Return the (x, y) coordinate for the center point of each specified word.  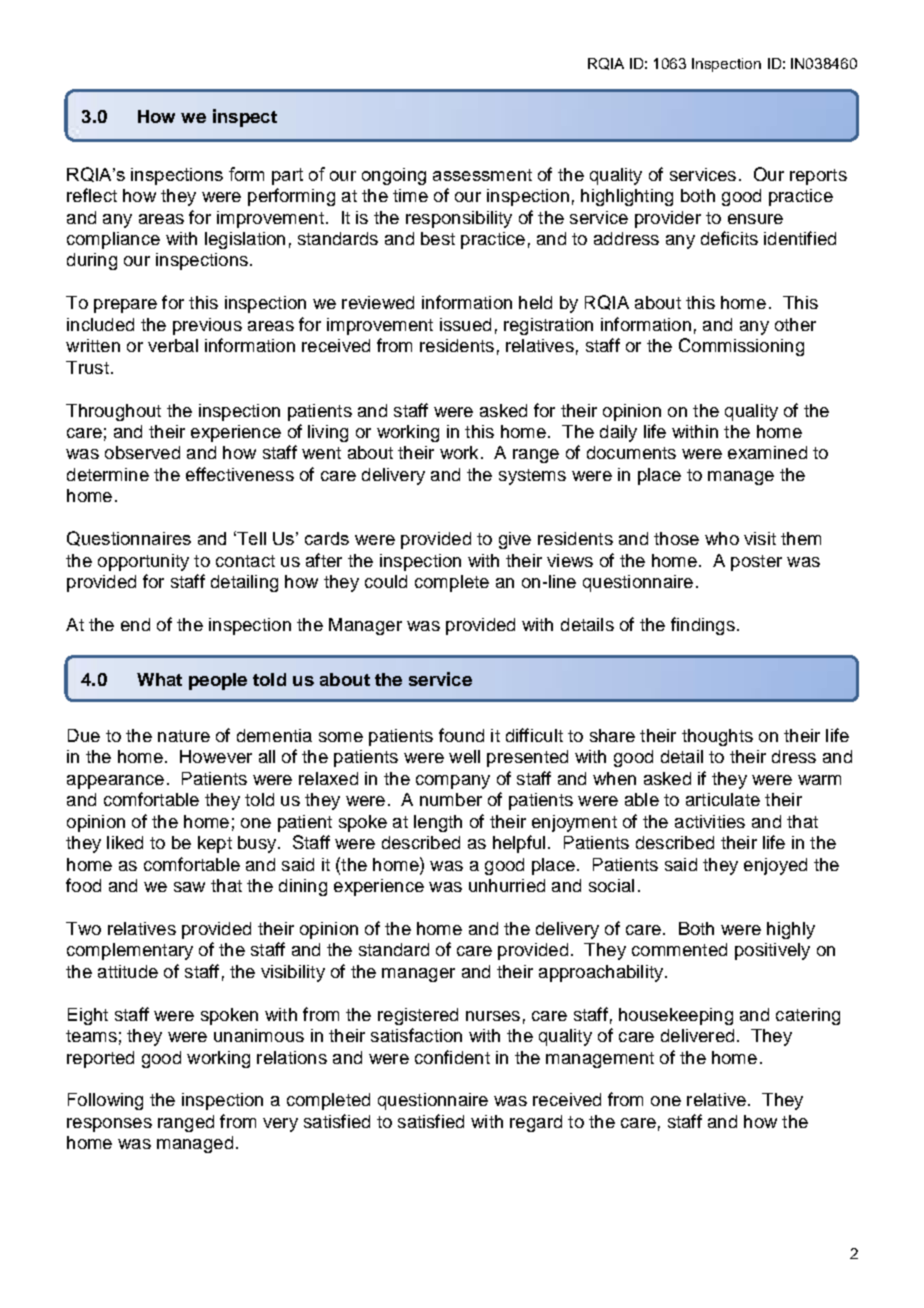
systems (532, 477)
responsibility (459, 219)
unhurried (507, 885)
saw (189, 887)
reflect (92, 195)
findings (703, 626)
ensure (755, 219)
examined (767, 452)
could (386, 581)
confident (452, 1057)
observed (142, 452)
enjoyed (775, 866)
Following (105, 1101)
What (159, 679)
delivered (697, 1035)
